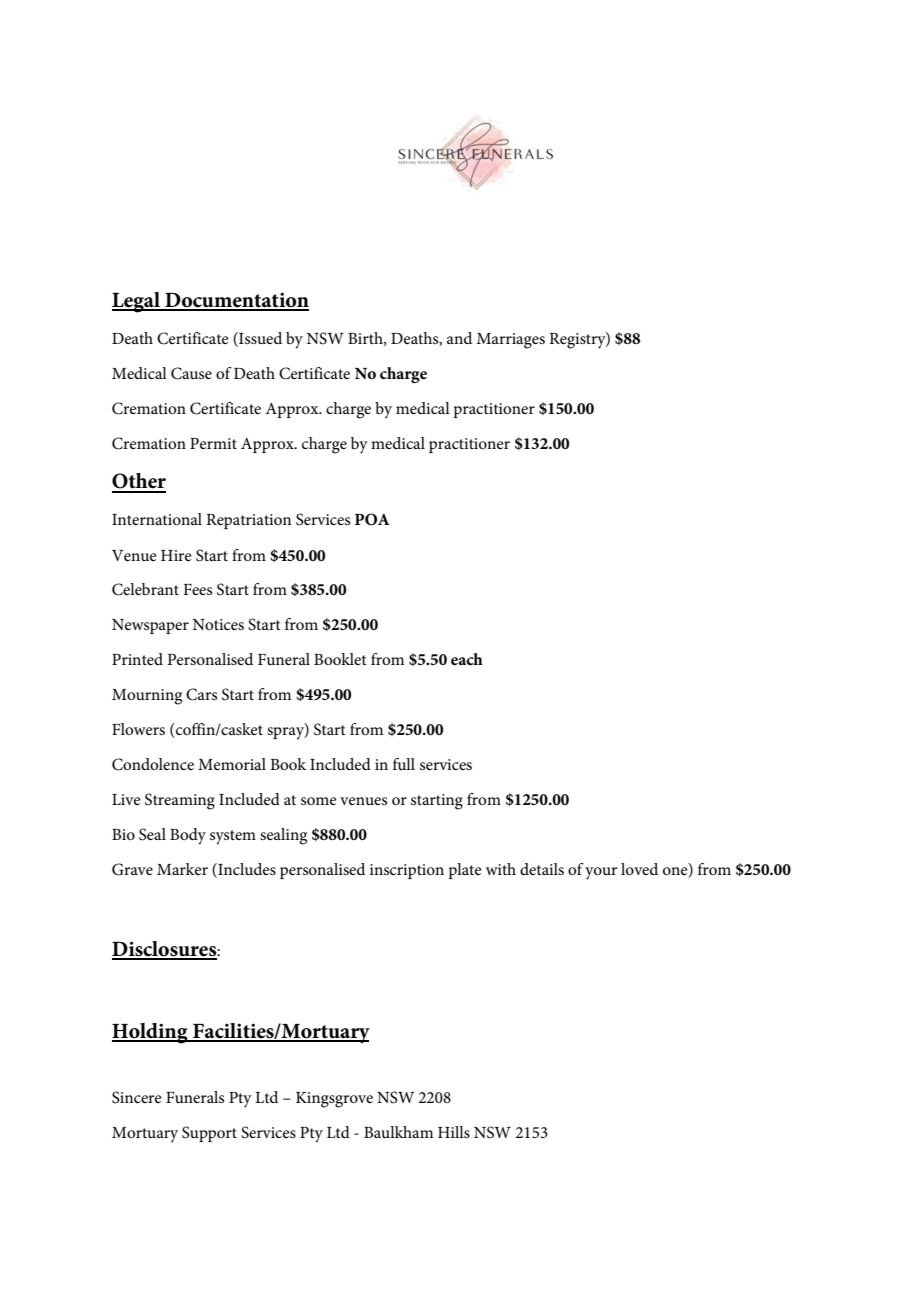  I want to click on Support, so click(209, 1134).
